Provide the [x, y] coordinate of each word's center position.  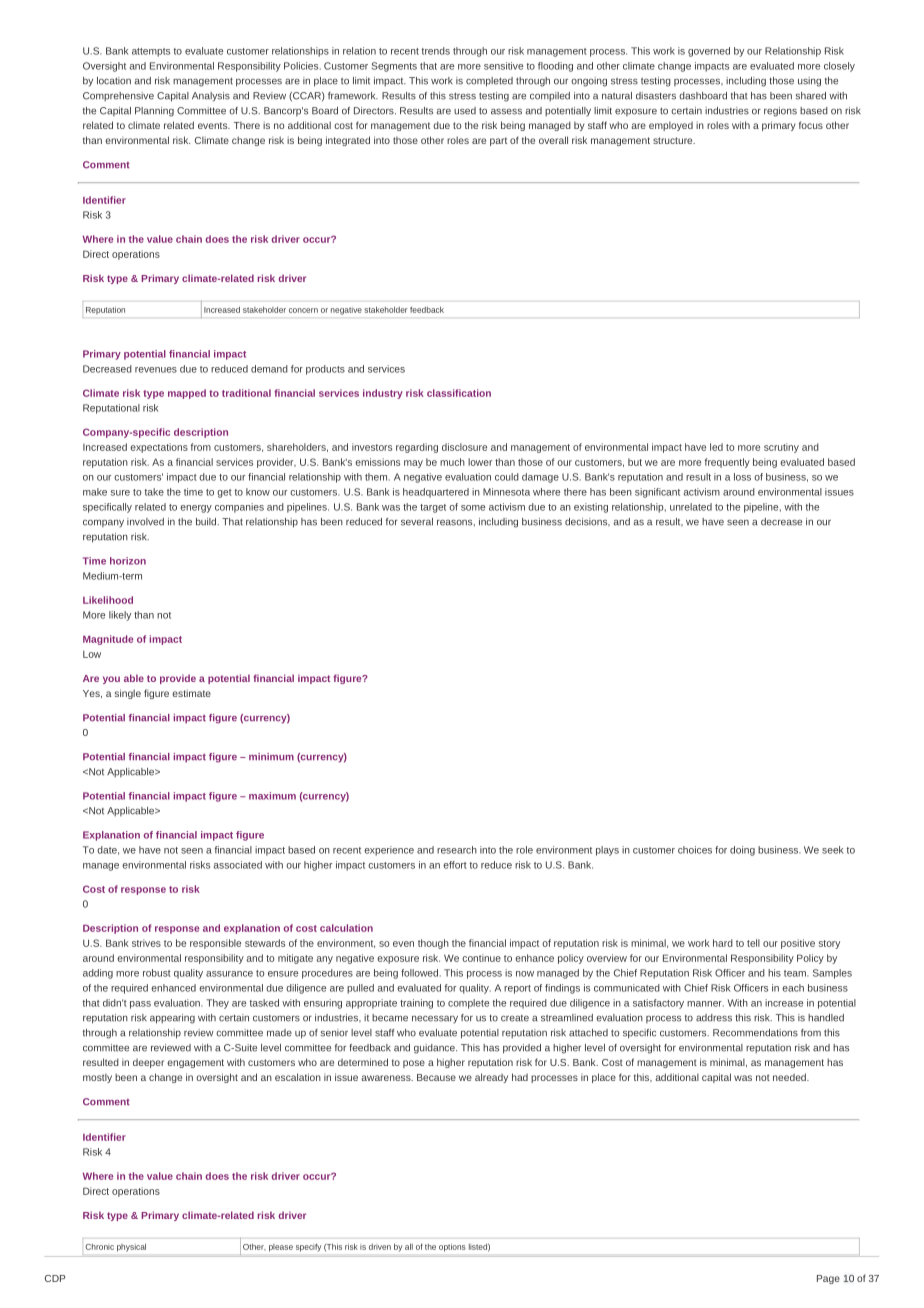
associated [238, 865]
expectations [159, 448]
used [465, 111]
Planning [154, 112]
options [452, 1248]
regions [780, 112]
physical [131, 1248]
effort [455, 865]
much [452, 462]
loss [742, 477]
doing [742, 851]
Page [828, 1279]
